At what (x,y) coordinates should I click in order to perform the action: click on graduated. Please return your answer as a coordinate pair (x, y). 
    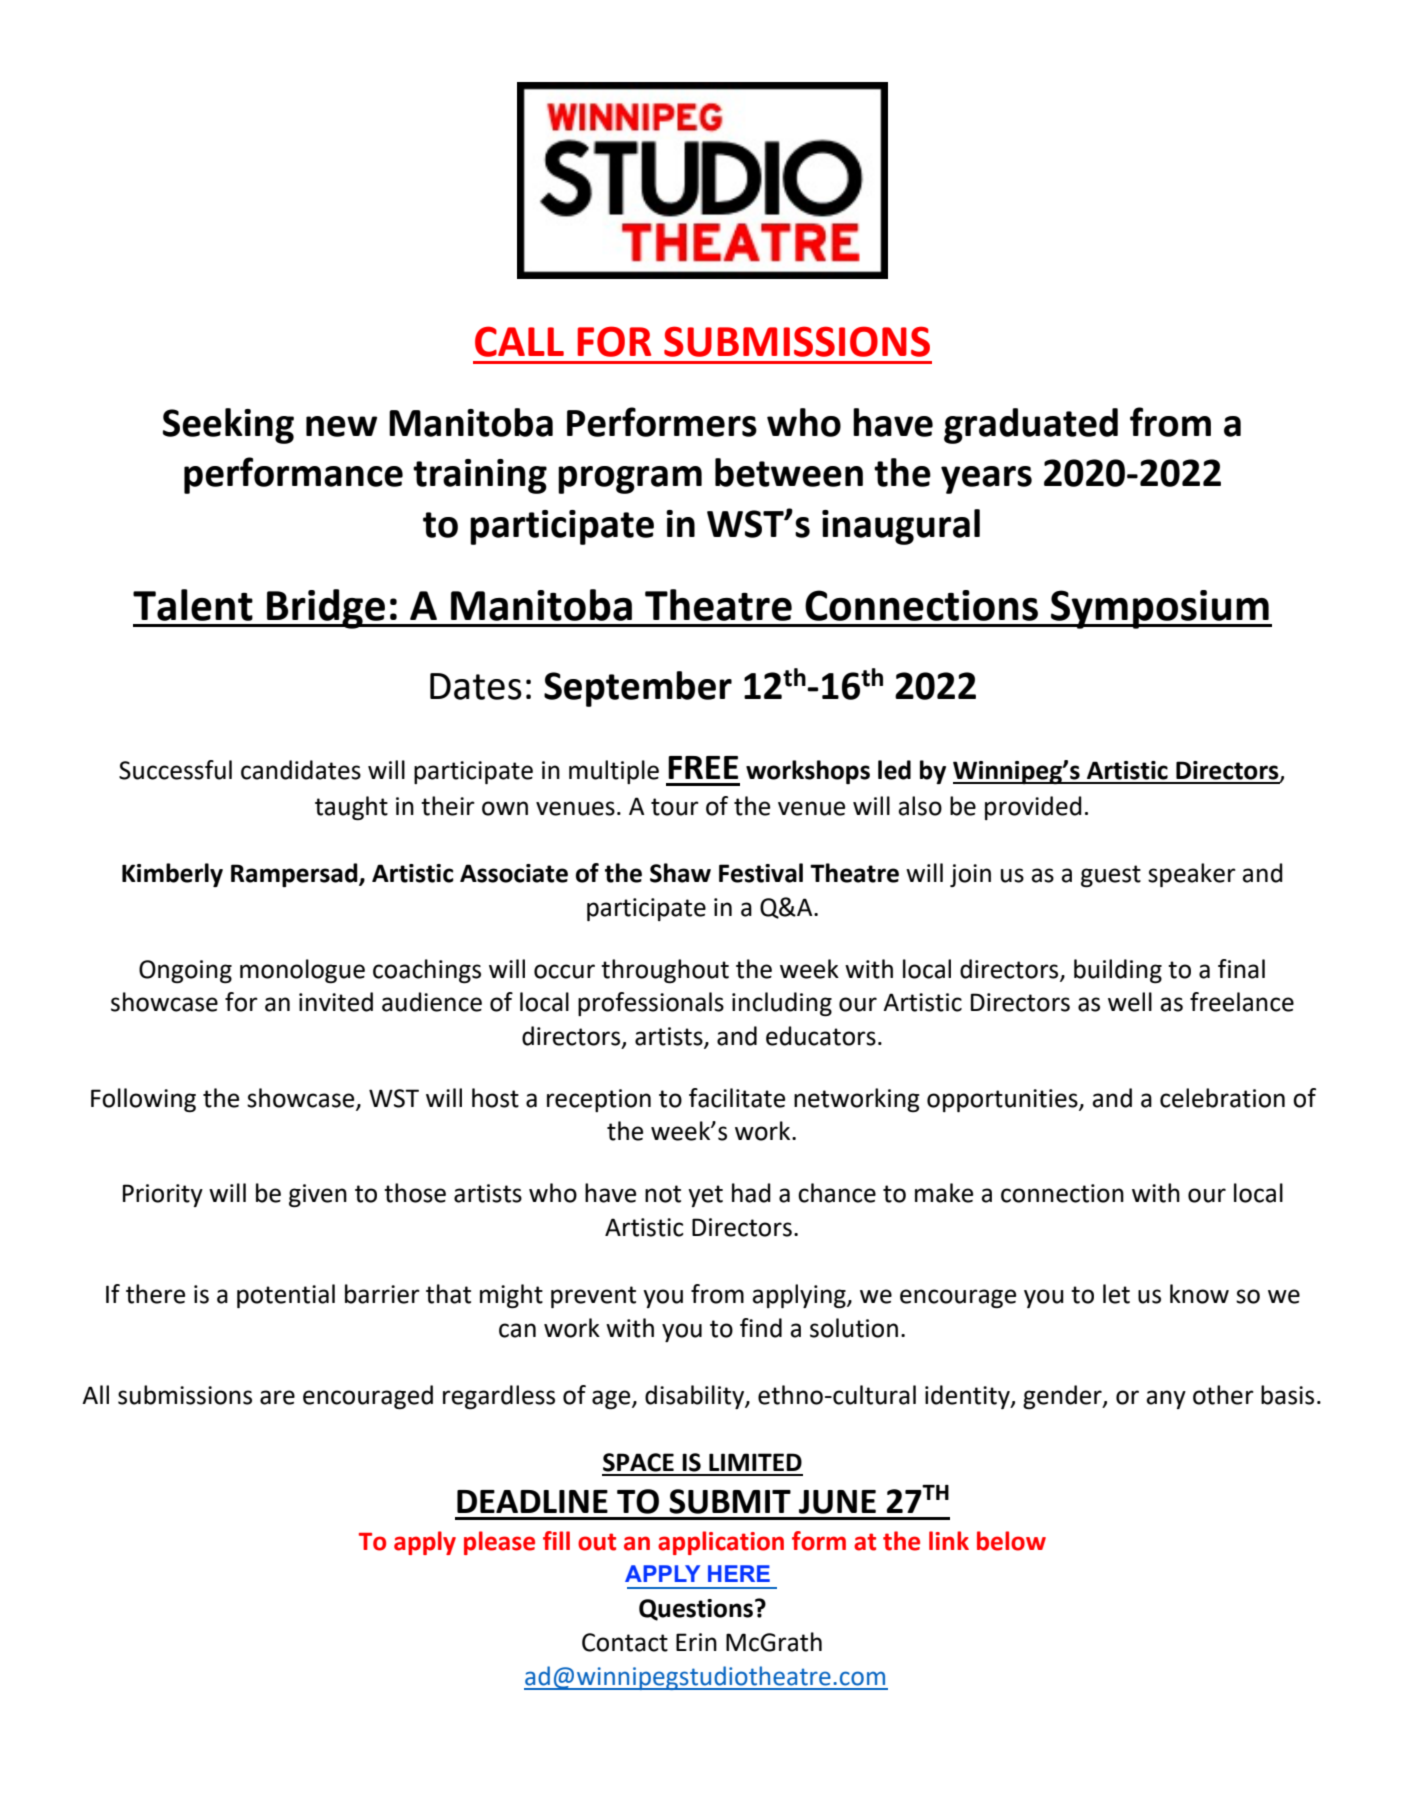
    Looking at the image, I should click on (1031, 426).
